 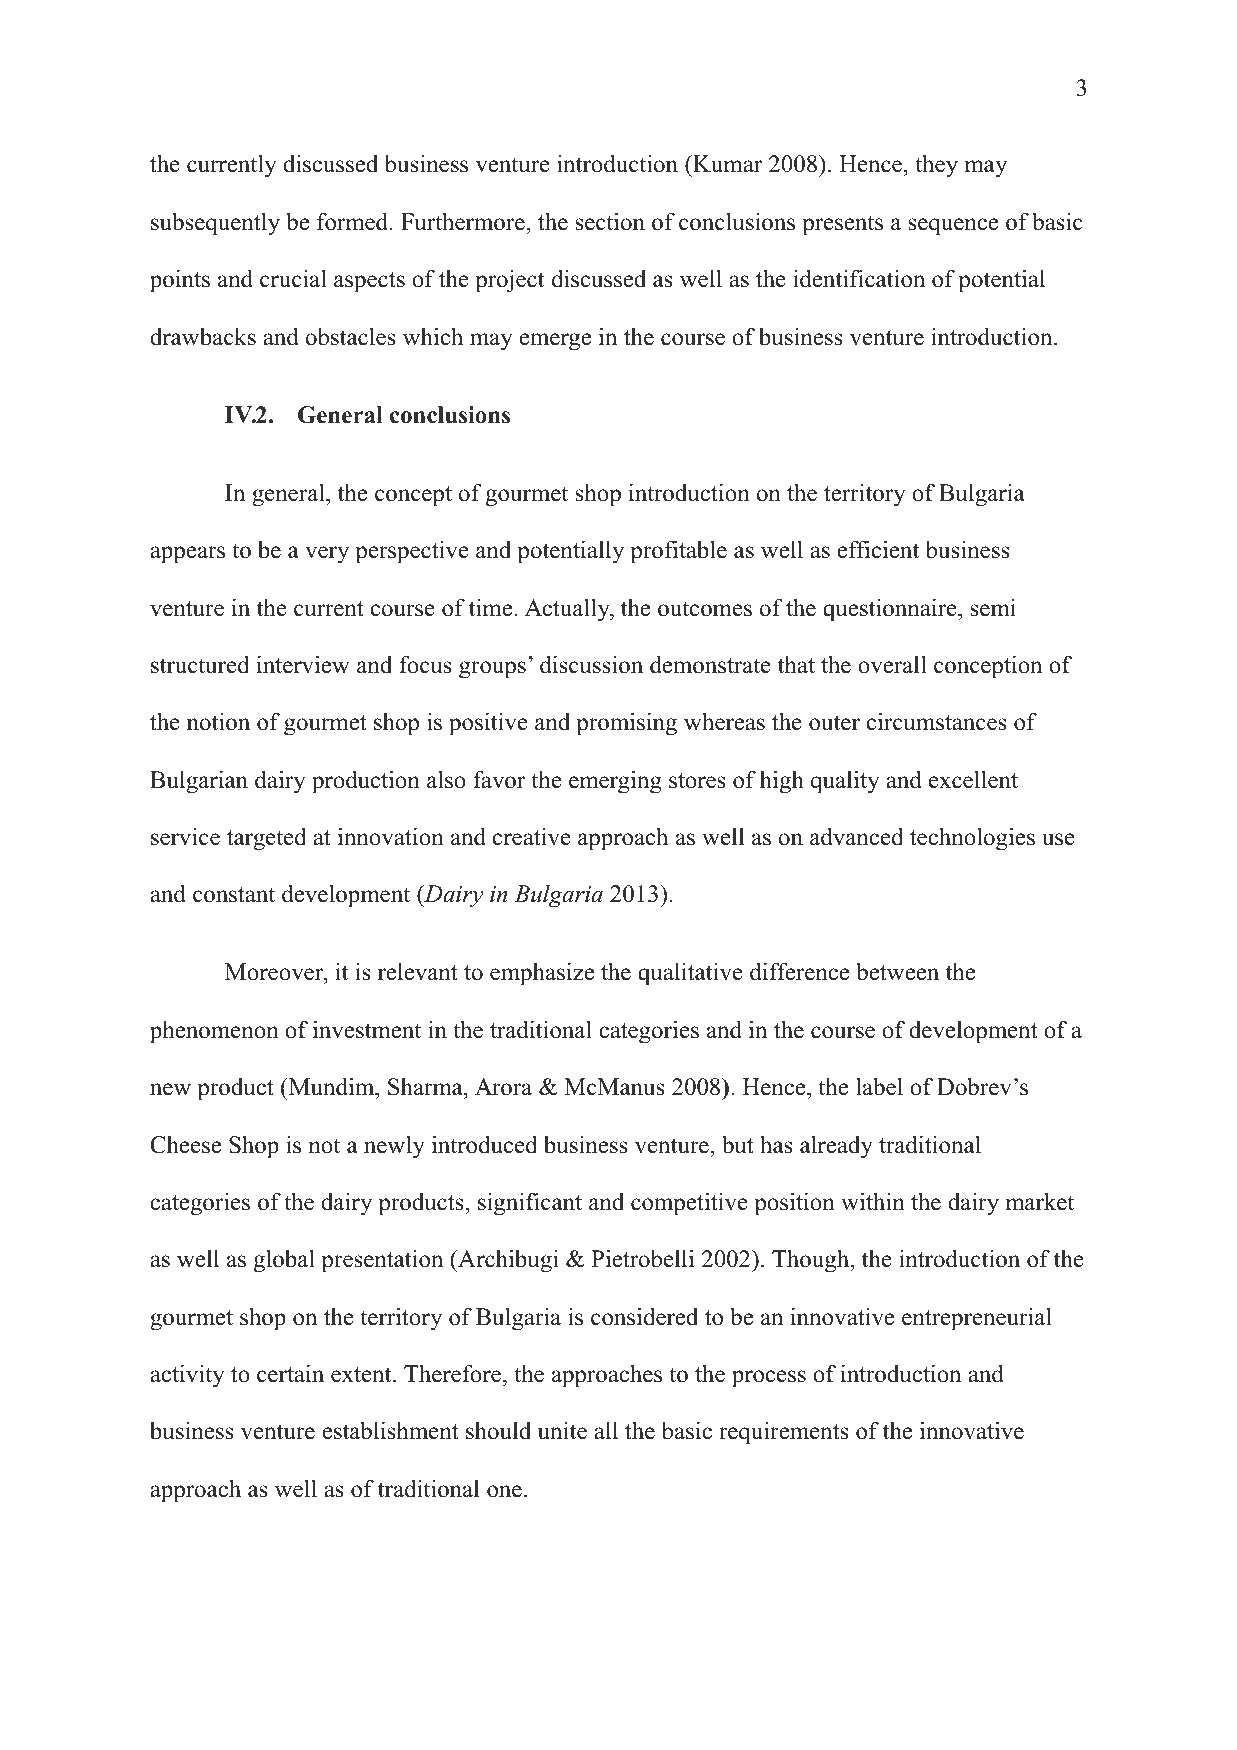 What do you see at coordinates (879, 1086) in the image?
I see `label` at bounding box center [879, 1086].
